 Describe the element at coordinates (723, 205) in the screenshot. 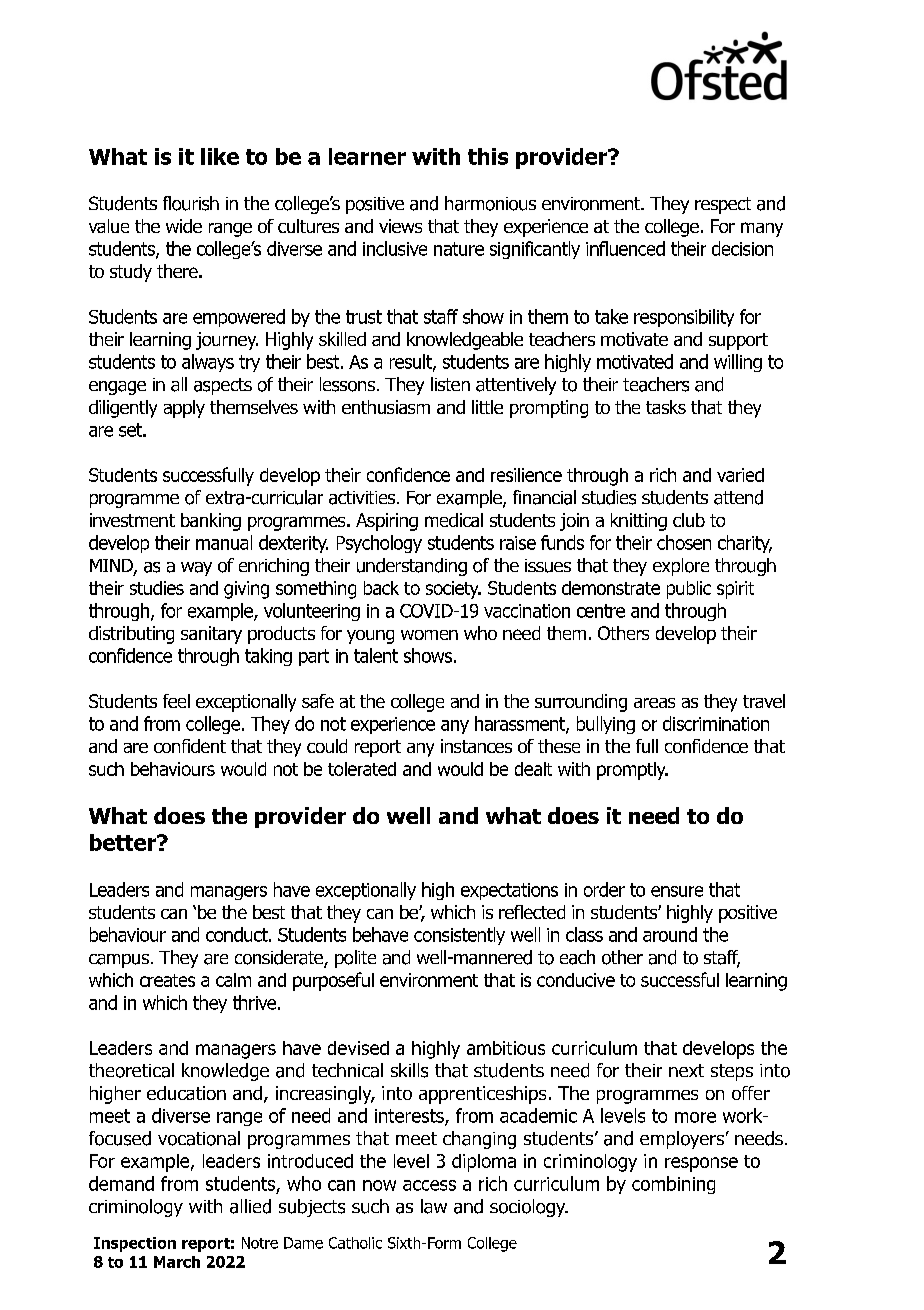

I see `respect` at that location.
